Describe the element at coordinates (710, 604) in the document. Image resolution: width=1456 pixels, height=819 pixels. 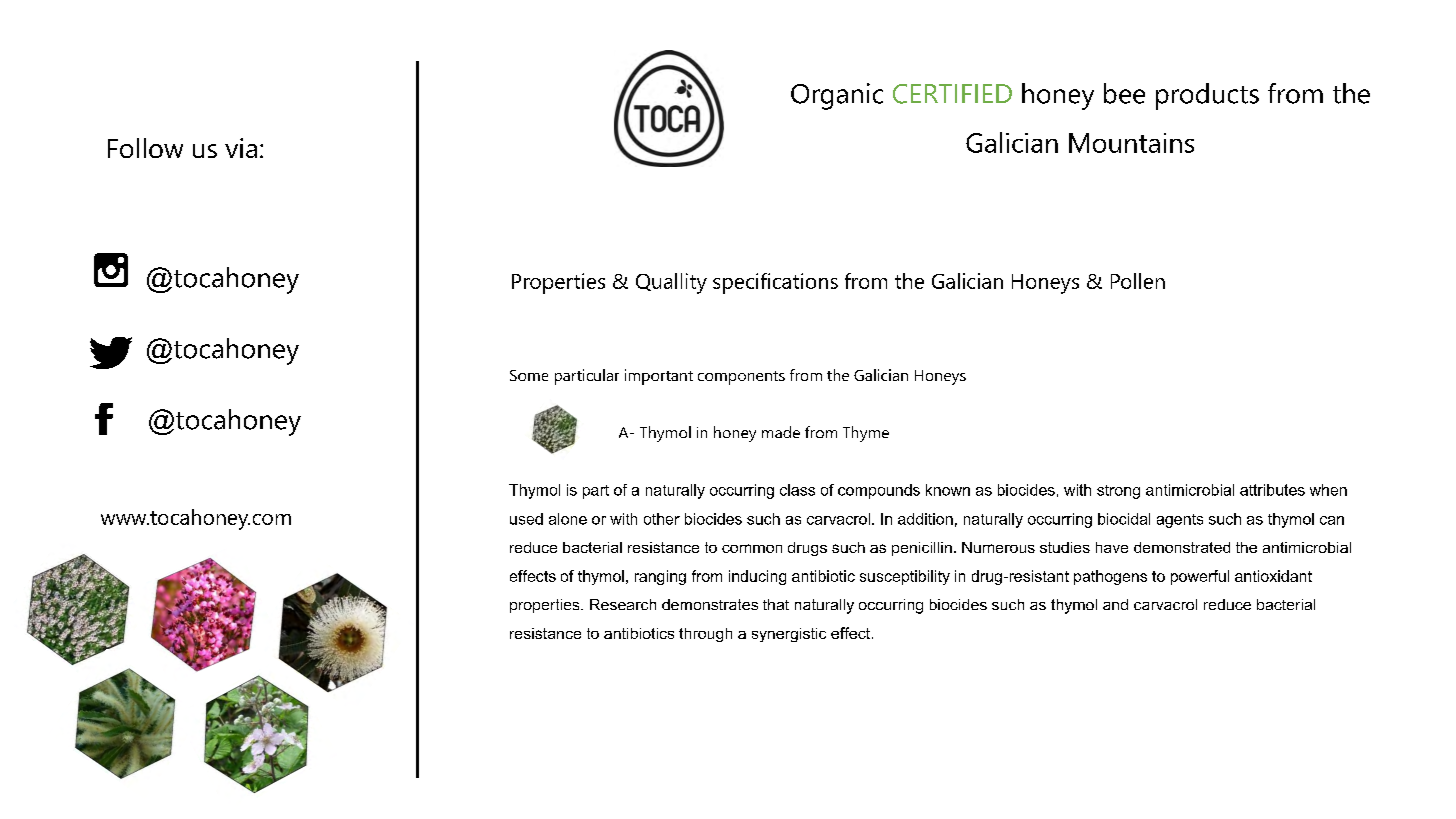
I see `demonstrates` at that location.
